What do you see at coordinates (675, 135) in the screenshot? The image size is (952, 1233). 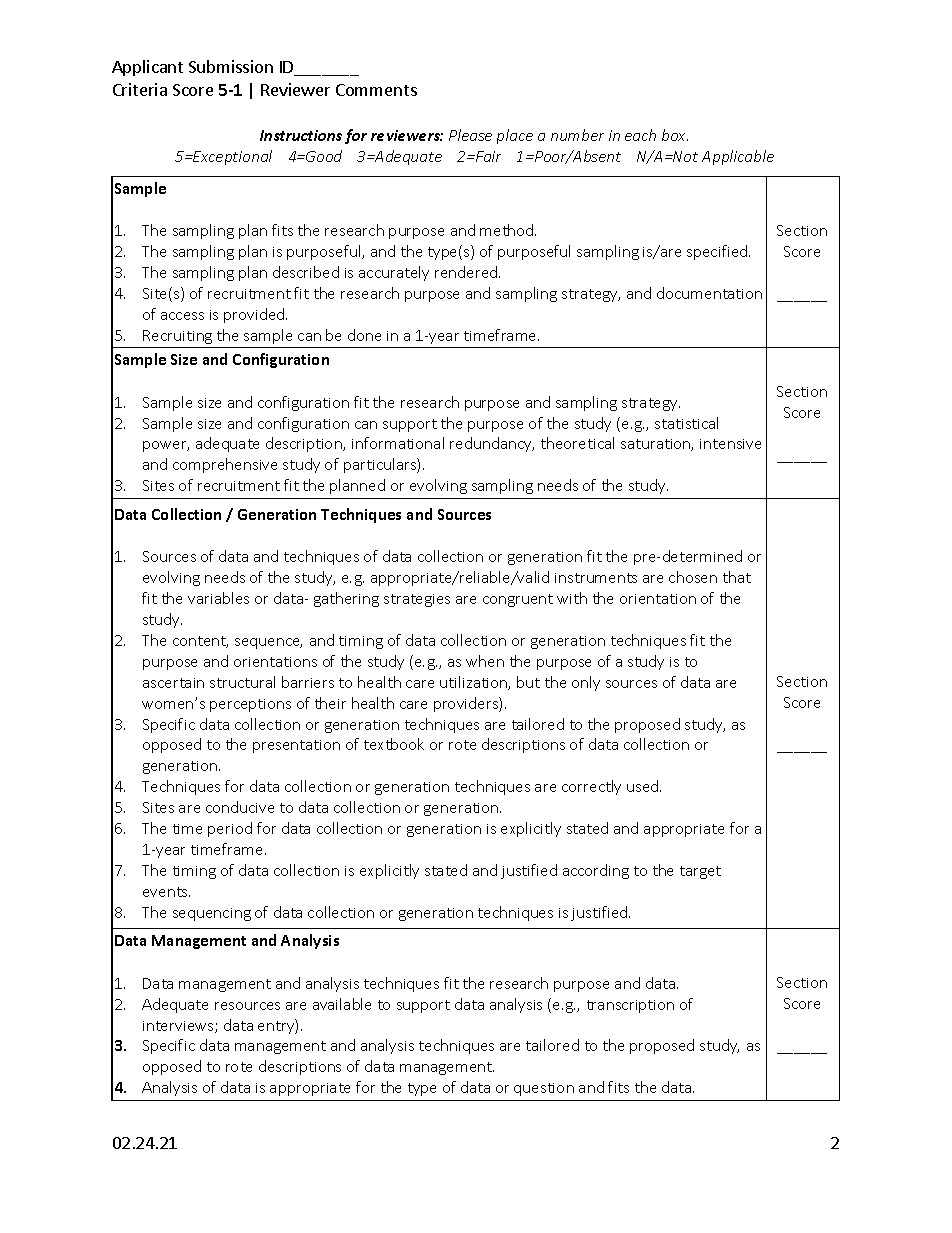 I see `box` at bounding box center [675, 135].
